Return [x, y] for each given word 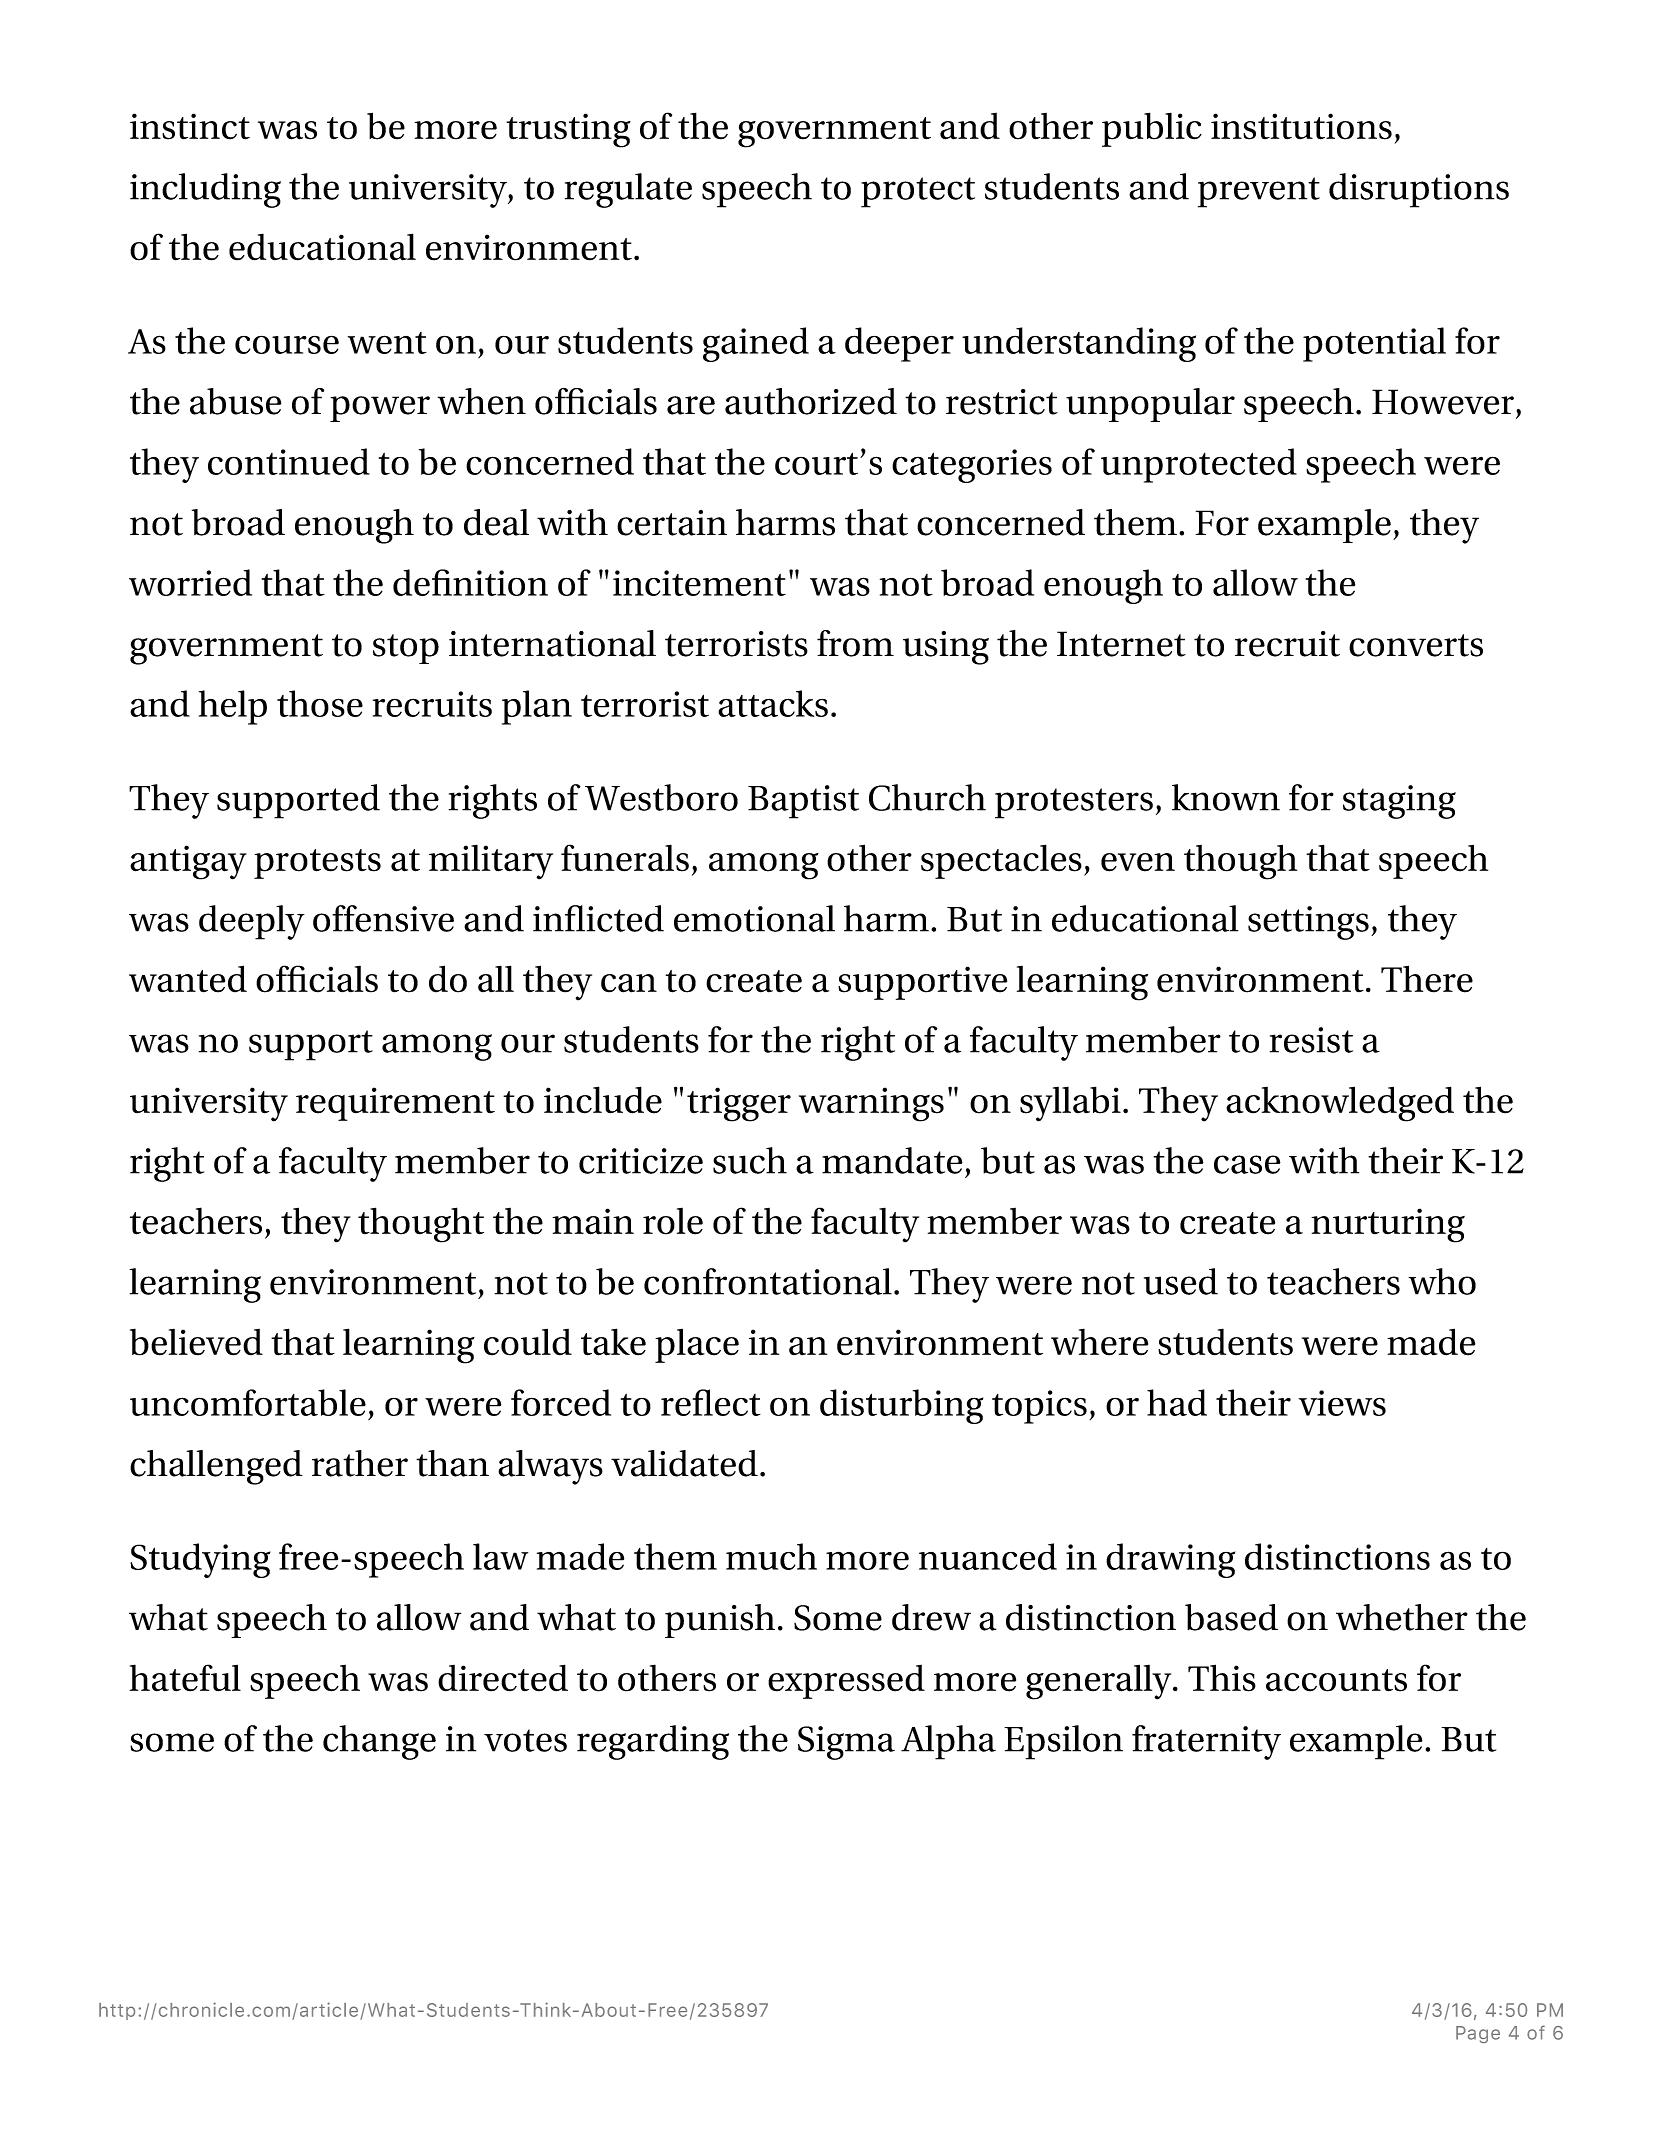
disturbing [901, 1406]
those [320, 703]
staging [1399, 802]
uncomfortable [248, 1402]
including [205, 190]
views [1342, 1403]
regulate [628, 190]
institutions [1301, 126]
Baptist [803, 802]
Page [1478, 2034]
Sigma [846, 1743]
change [379, 1742]
